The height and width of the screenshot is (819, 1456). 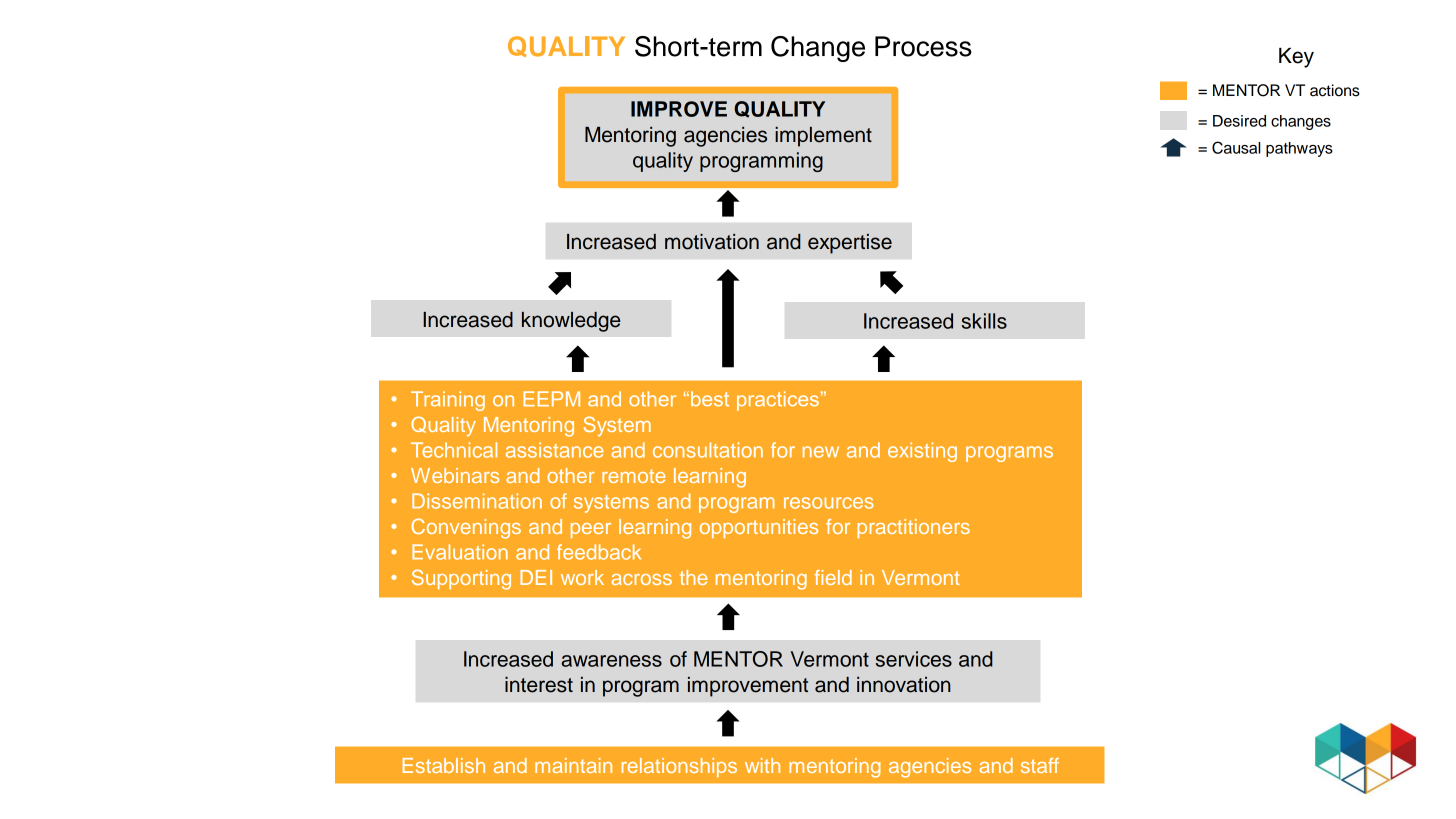 I want to click on existing, so click(x=922, y=452).
